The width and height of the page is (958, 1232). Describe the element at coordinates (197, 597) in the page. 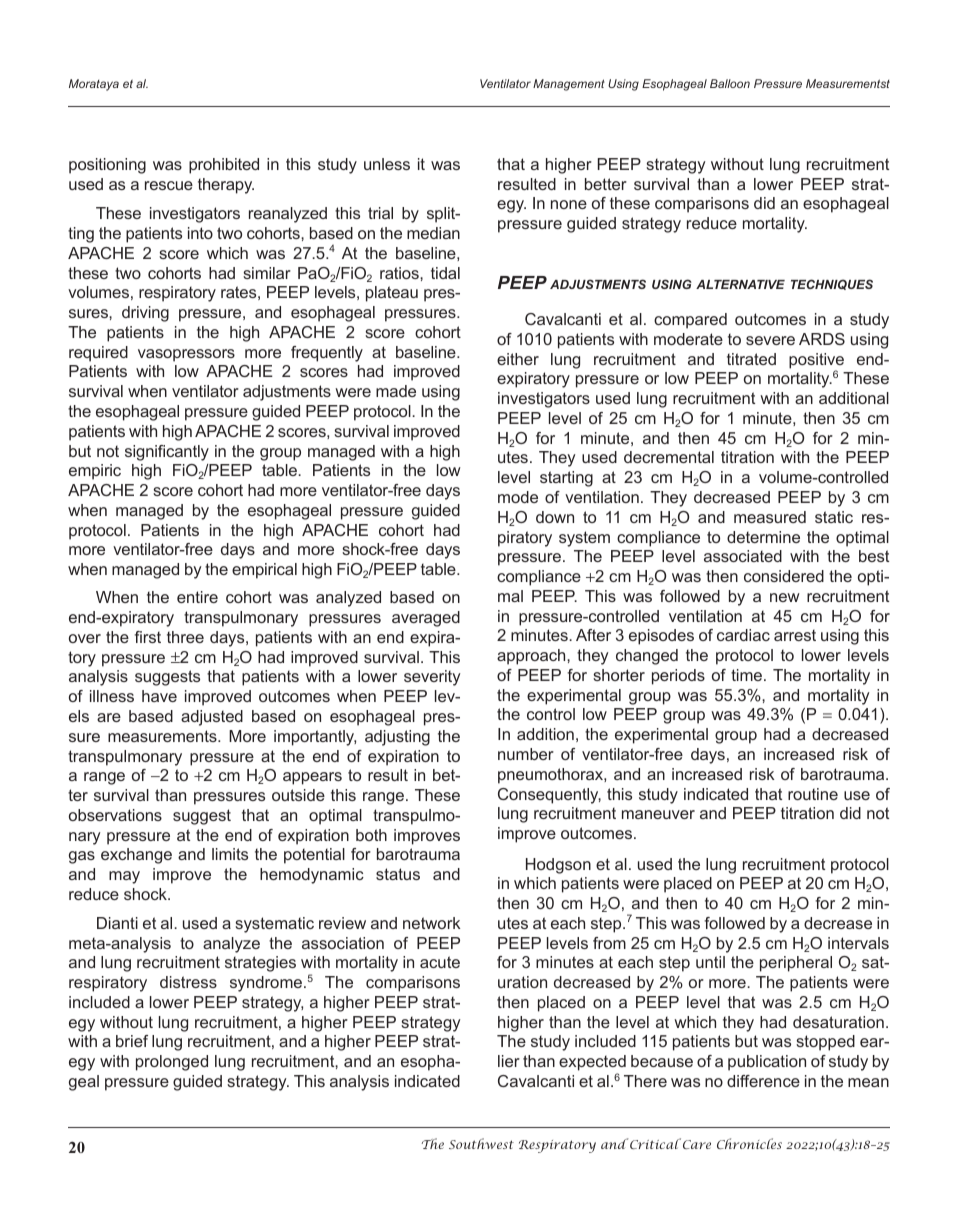

I see `entire` at that location.
